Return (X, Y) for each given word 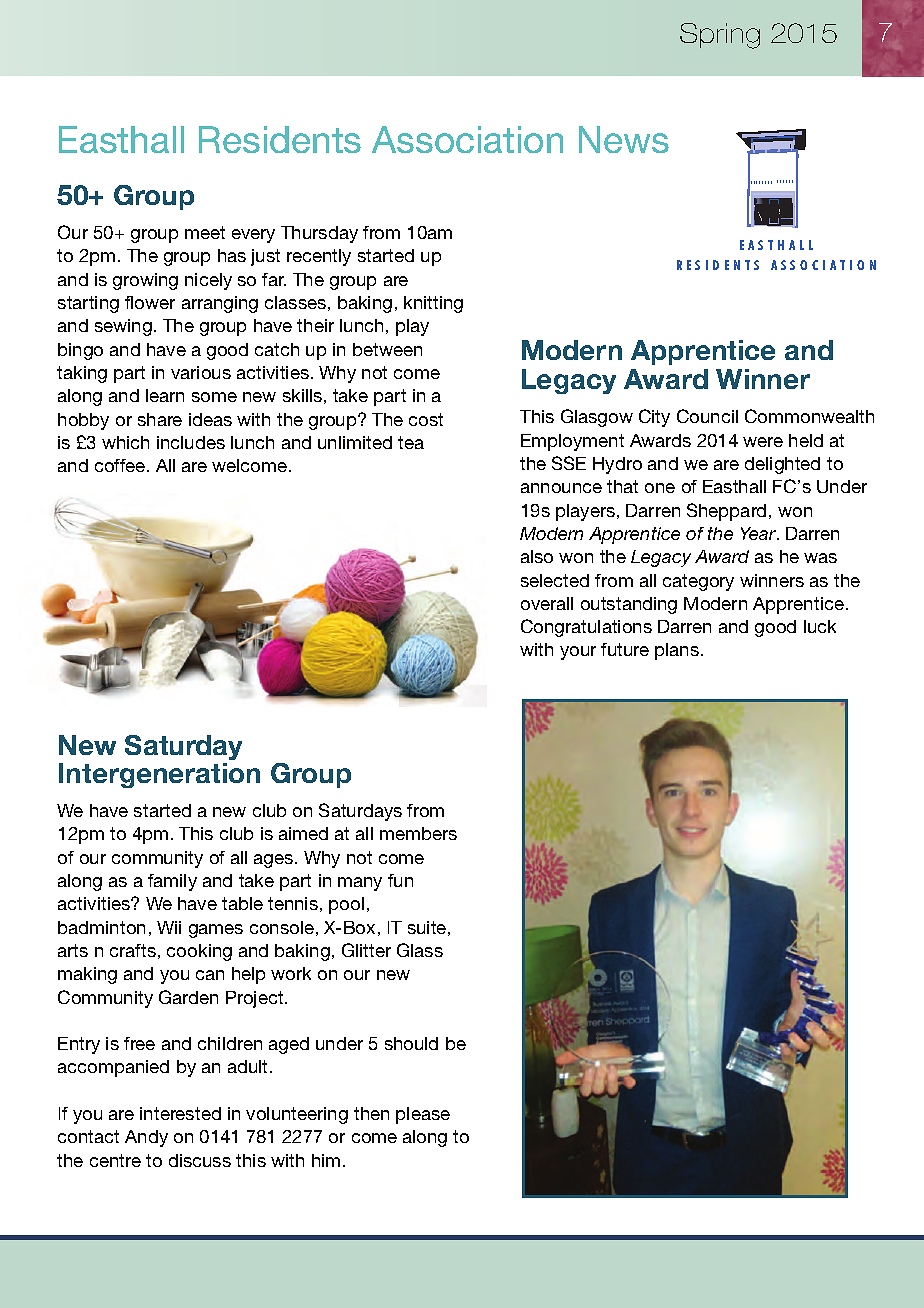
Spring (720, 36)
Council (707, 416)
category (698, 582)
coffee (121, 465)
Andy (146, 1138)
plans (678, 651)
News (624, 139)
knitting (433, 304)
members (418, 833)
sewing (123, 327)
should (411, 1043)
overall (547, 603)
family (172, 882)
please (423, 1115)
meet (205, 232)
